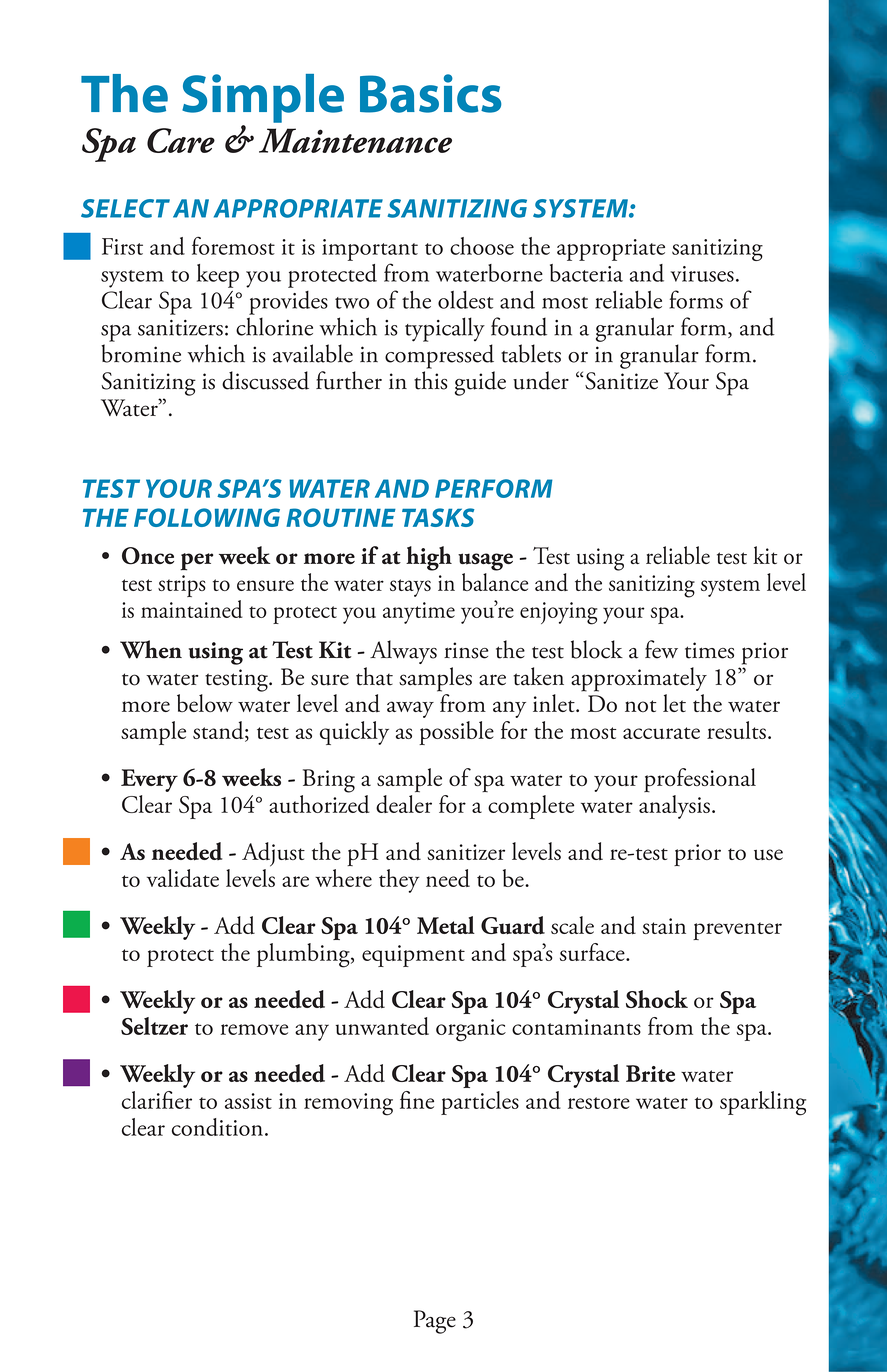 This screenshot has width=887, height=1372. What do you see at coordinates (456, 733) in the screenshot?
I see `possible` at bounding box center [456, 733].
